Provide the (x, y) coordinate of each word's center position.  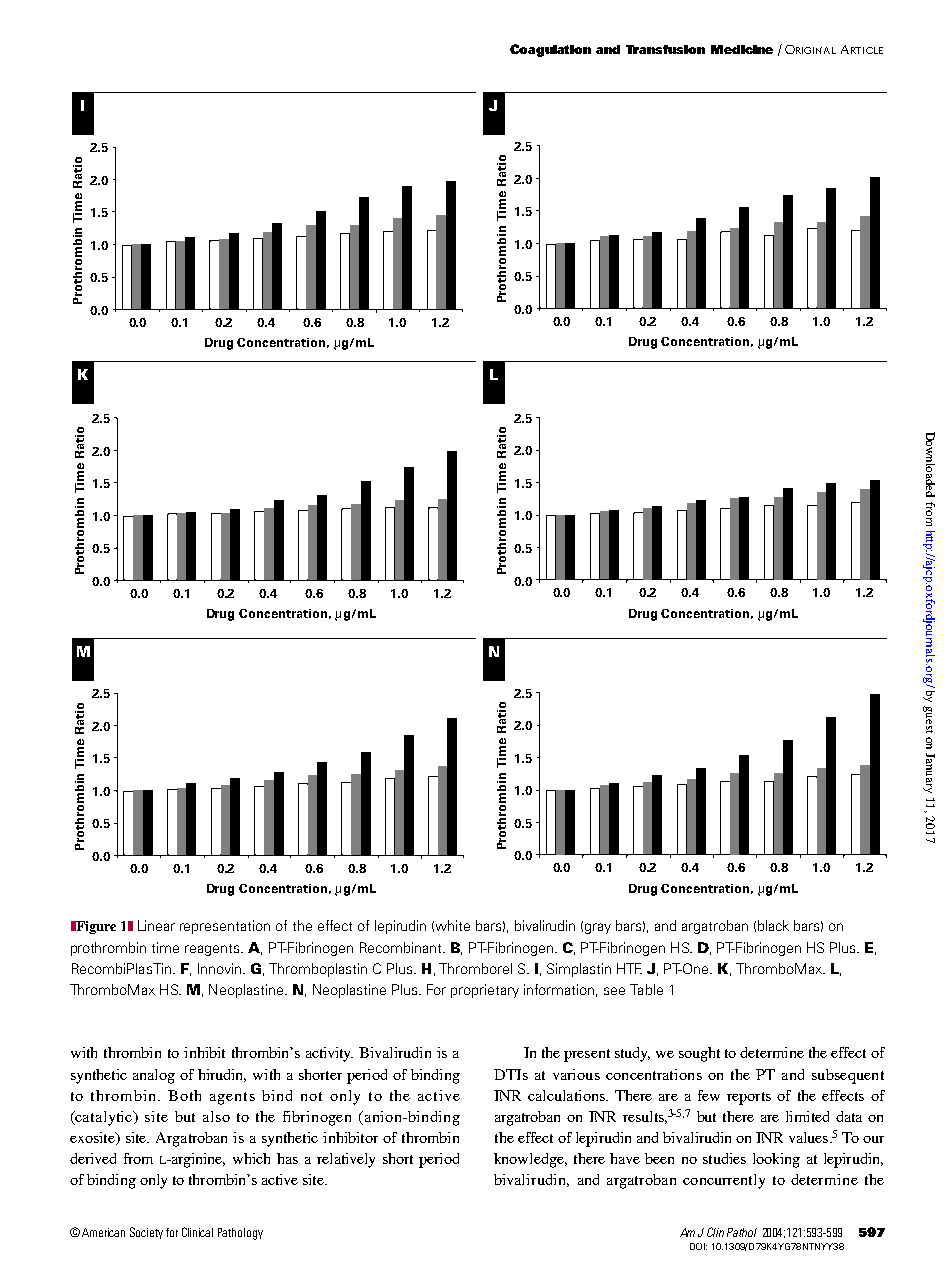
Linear (156, 925)
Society (146, 1233)
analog (154, 1076)
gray (598, 928)
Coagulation (550, 50)
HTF (629, 968)
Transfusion (665, 49)
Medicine (742, 49)
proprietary (485, 991)
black (773, 925)
